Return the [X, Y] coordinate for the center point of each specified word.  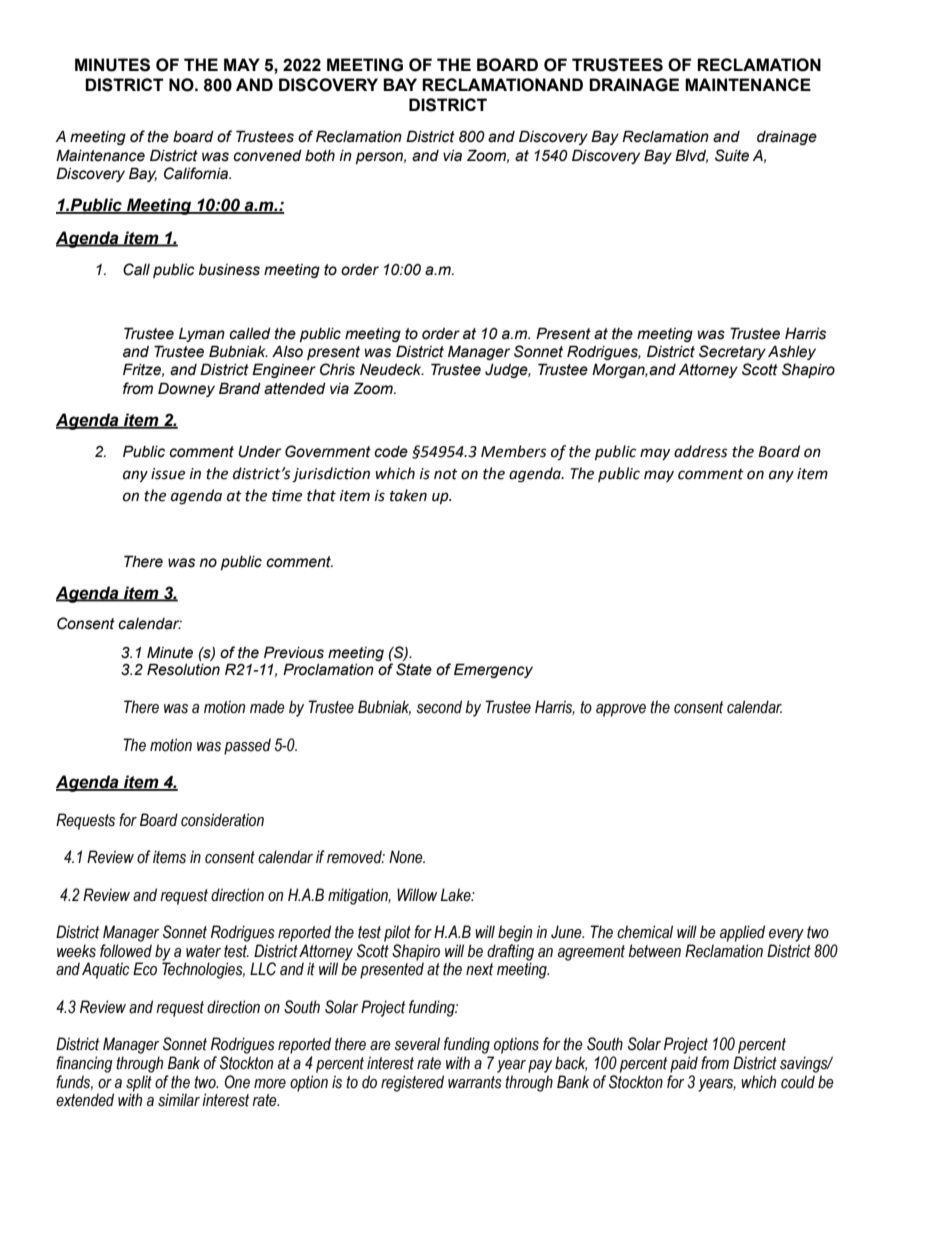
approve [621, 710]
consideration [222, 820]
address [701, 451]
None [407, 857]
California [197, 173]
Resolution [183, 669]
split [139, 1083]
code [391, 452]
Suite [732, 155]
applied [742, 933]
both [320, 156]
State [414, 669]
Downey [186, 389]
